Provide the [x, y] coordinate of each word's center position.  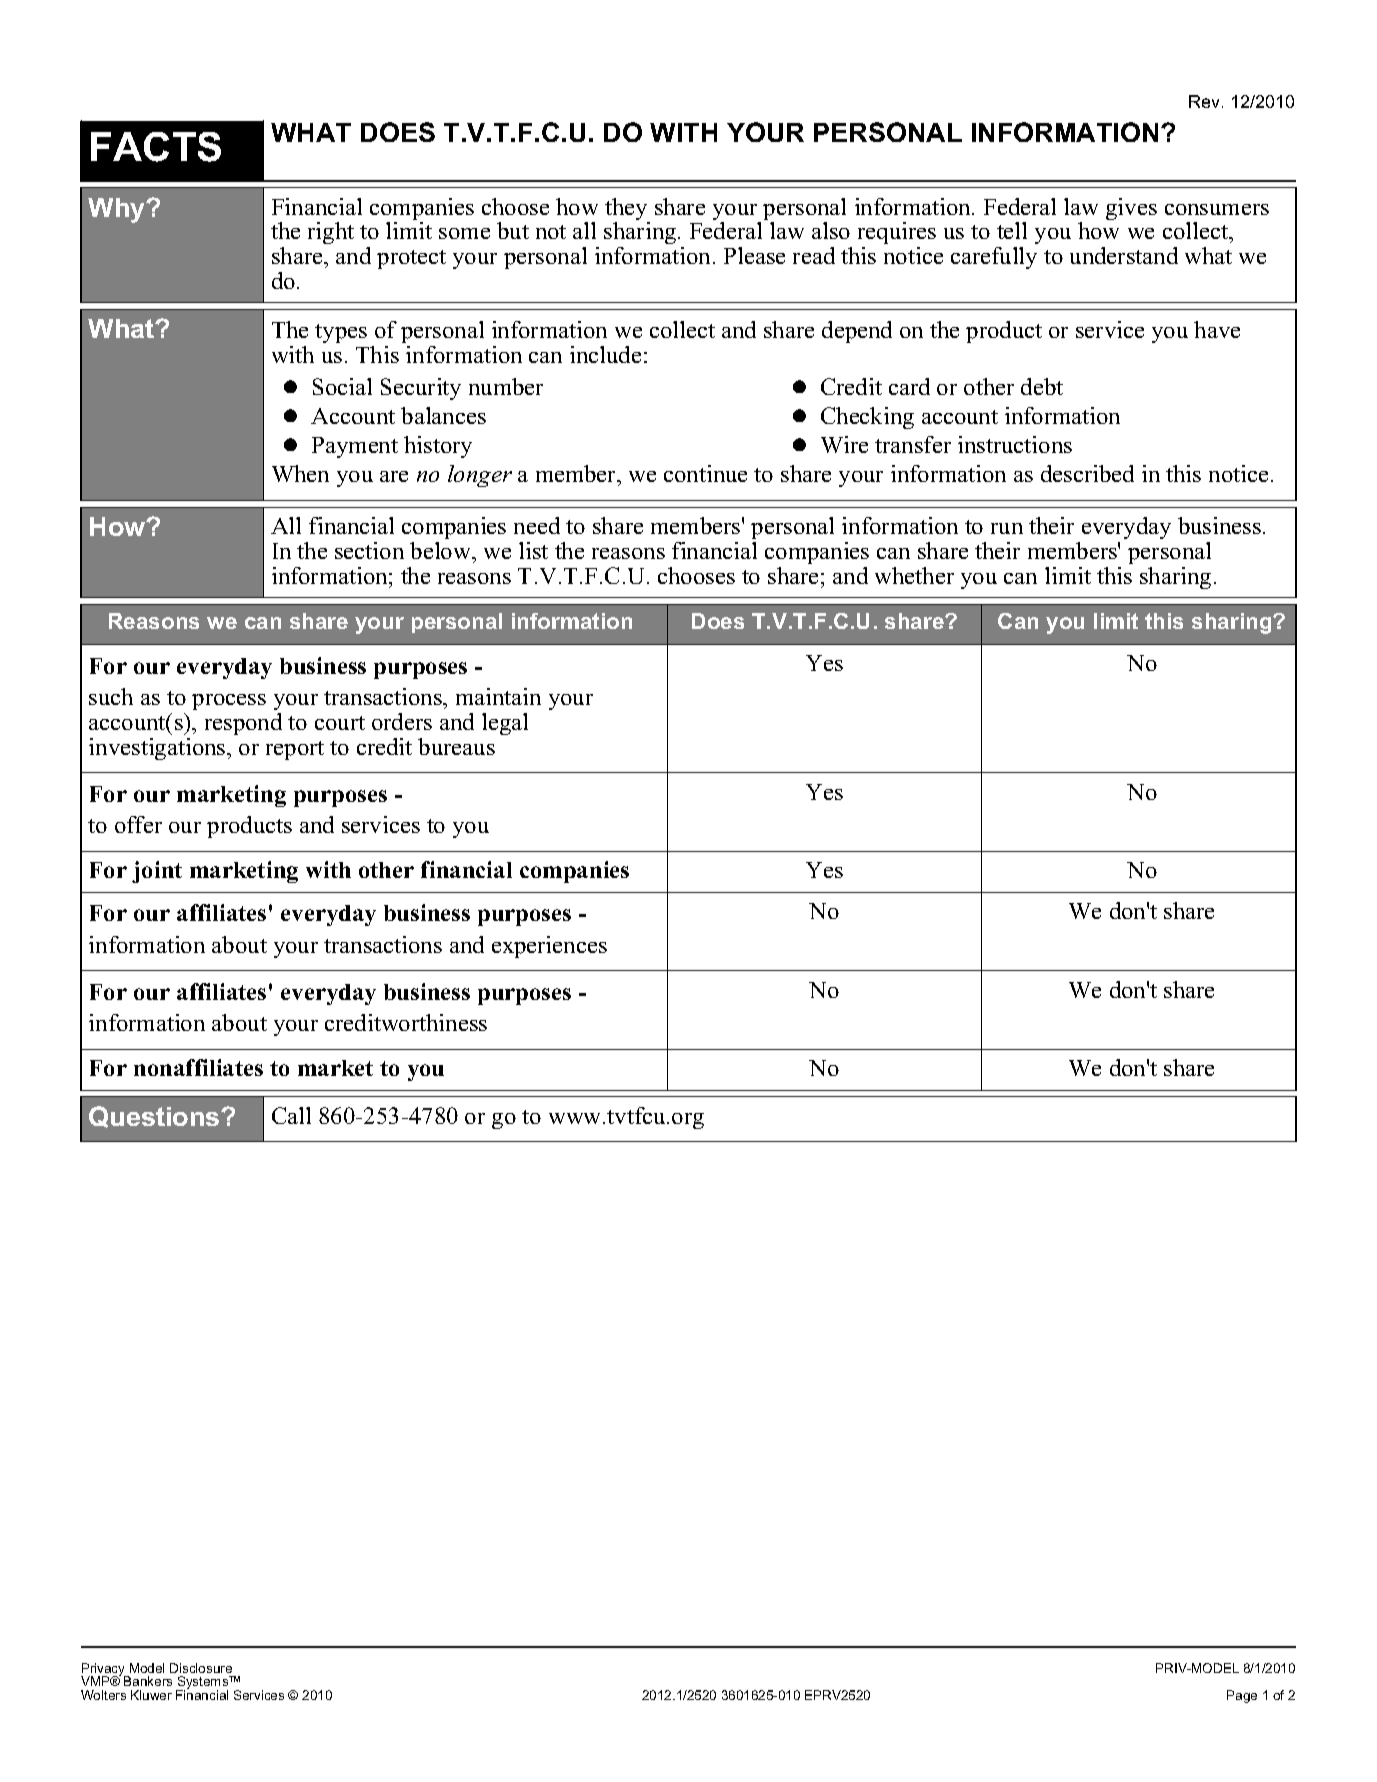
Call [291, 1115]
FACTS [156, 147]
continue [705, 473]
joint [157, 872]
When [300, 473]
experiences [549, 947]
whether [914, 575]
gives [1131, 209]
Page [1242, 1696]
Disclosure [201, 1668]
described [1087, 473]
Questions [155, 1117]
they [627, 210]
